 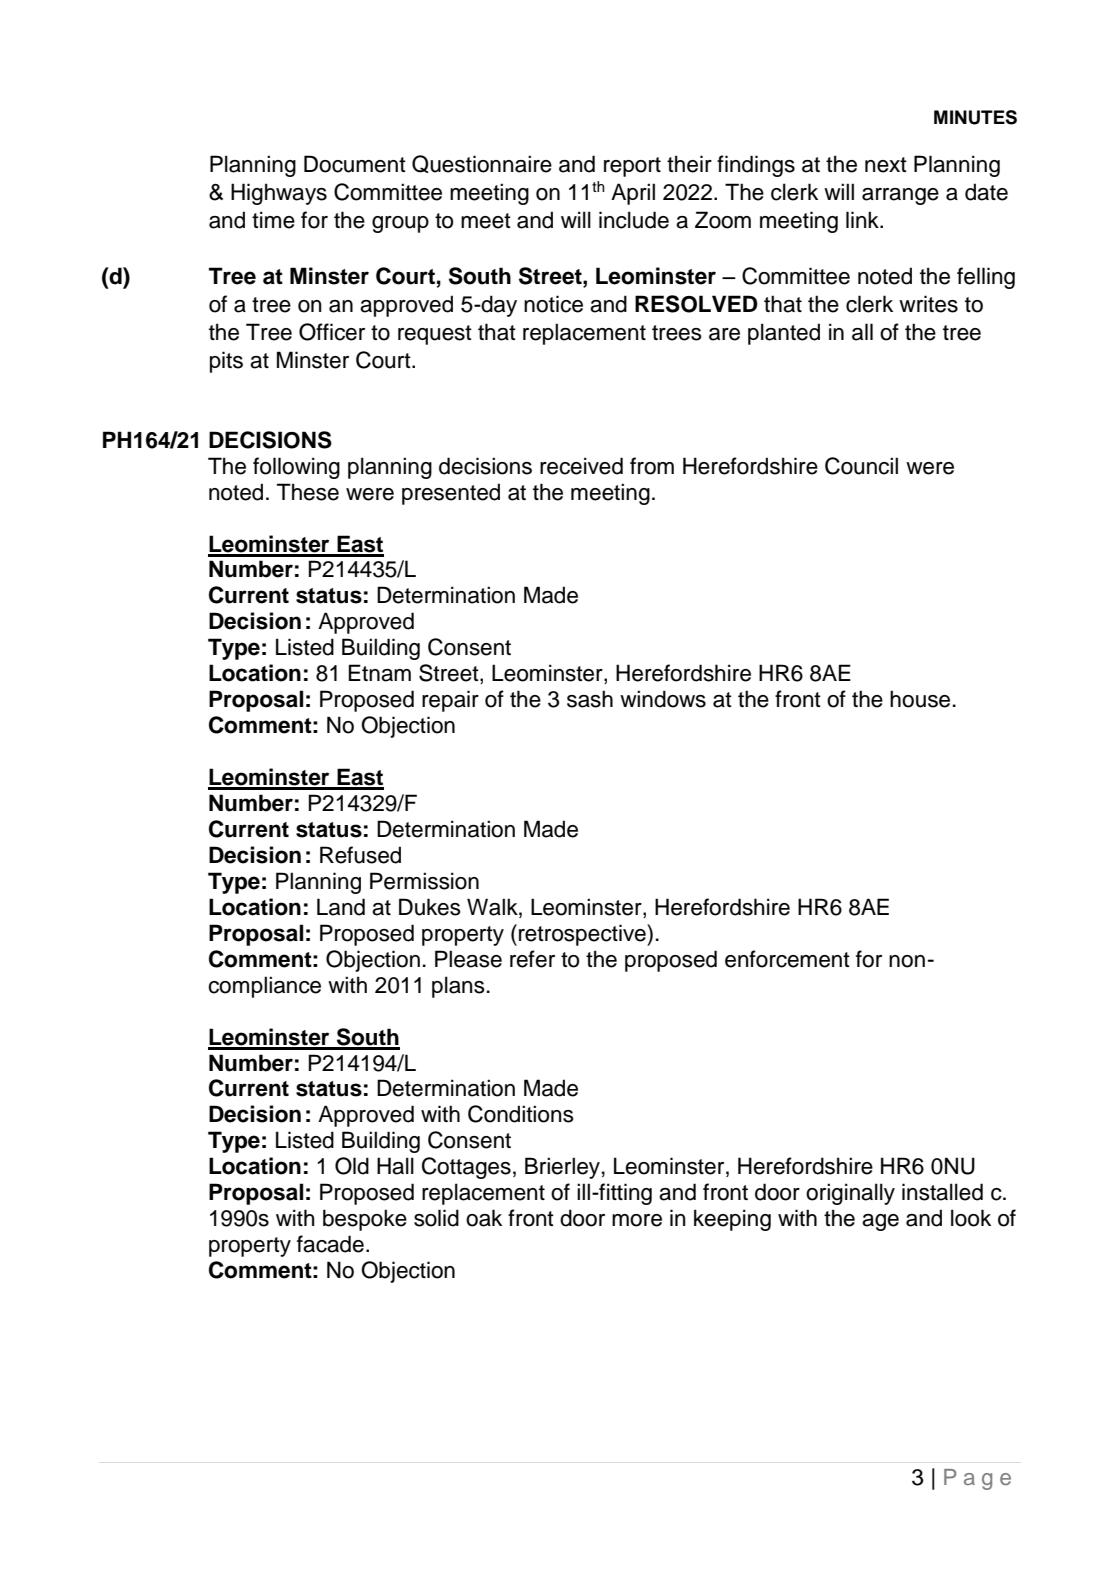 What do you see at coordinates (450, 701) in the screenshot?
I see `repair` at bounding box center [450, 701].
